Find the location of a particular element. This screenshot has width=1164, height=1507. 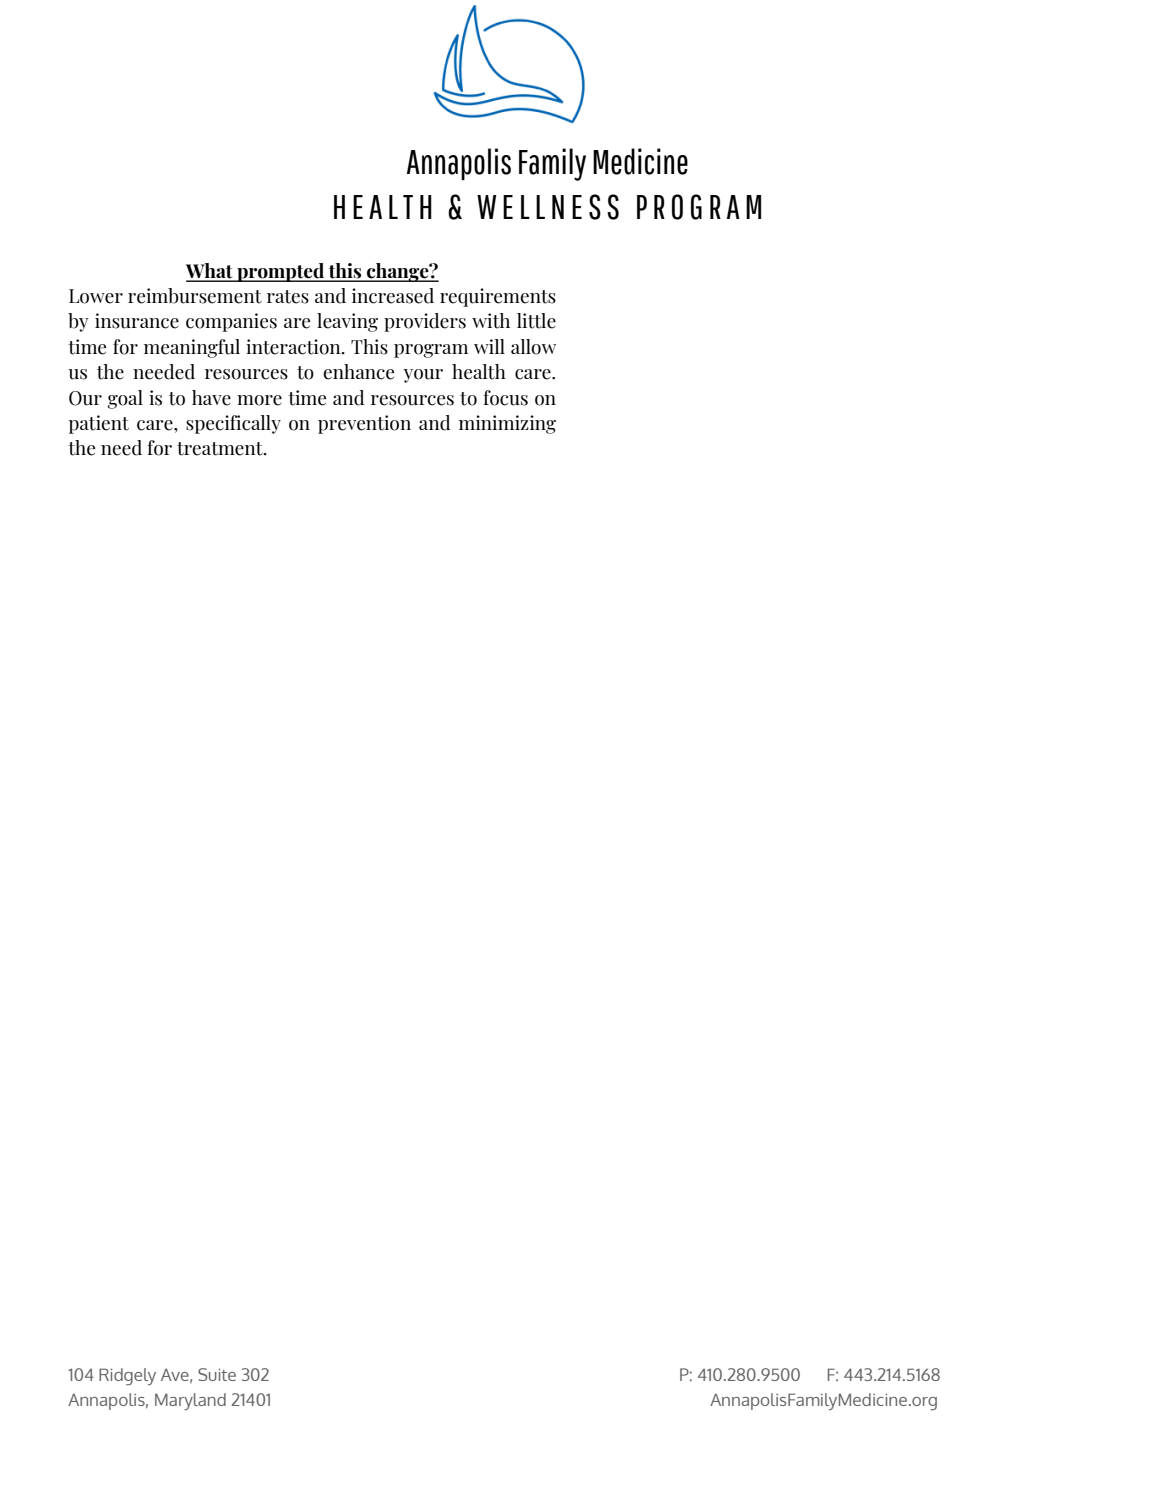

treatment is located at coordinates (221, 449).
